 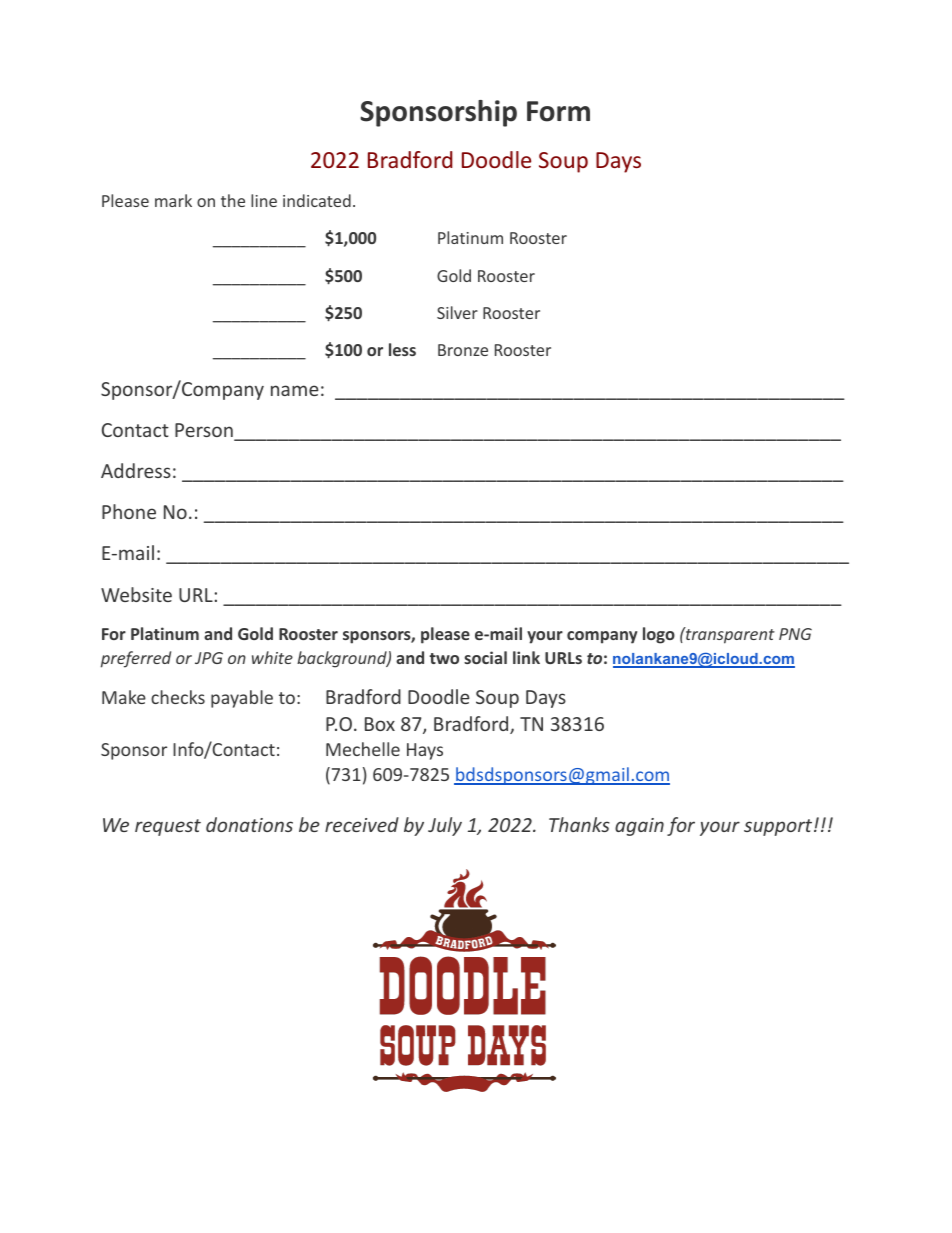 What do you see at coordinates (463, 350) in the screenshot?
I see `Bronze` at bounding box center [463, 350].
